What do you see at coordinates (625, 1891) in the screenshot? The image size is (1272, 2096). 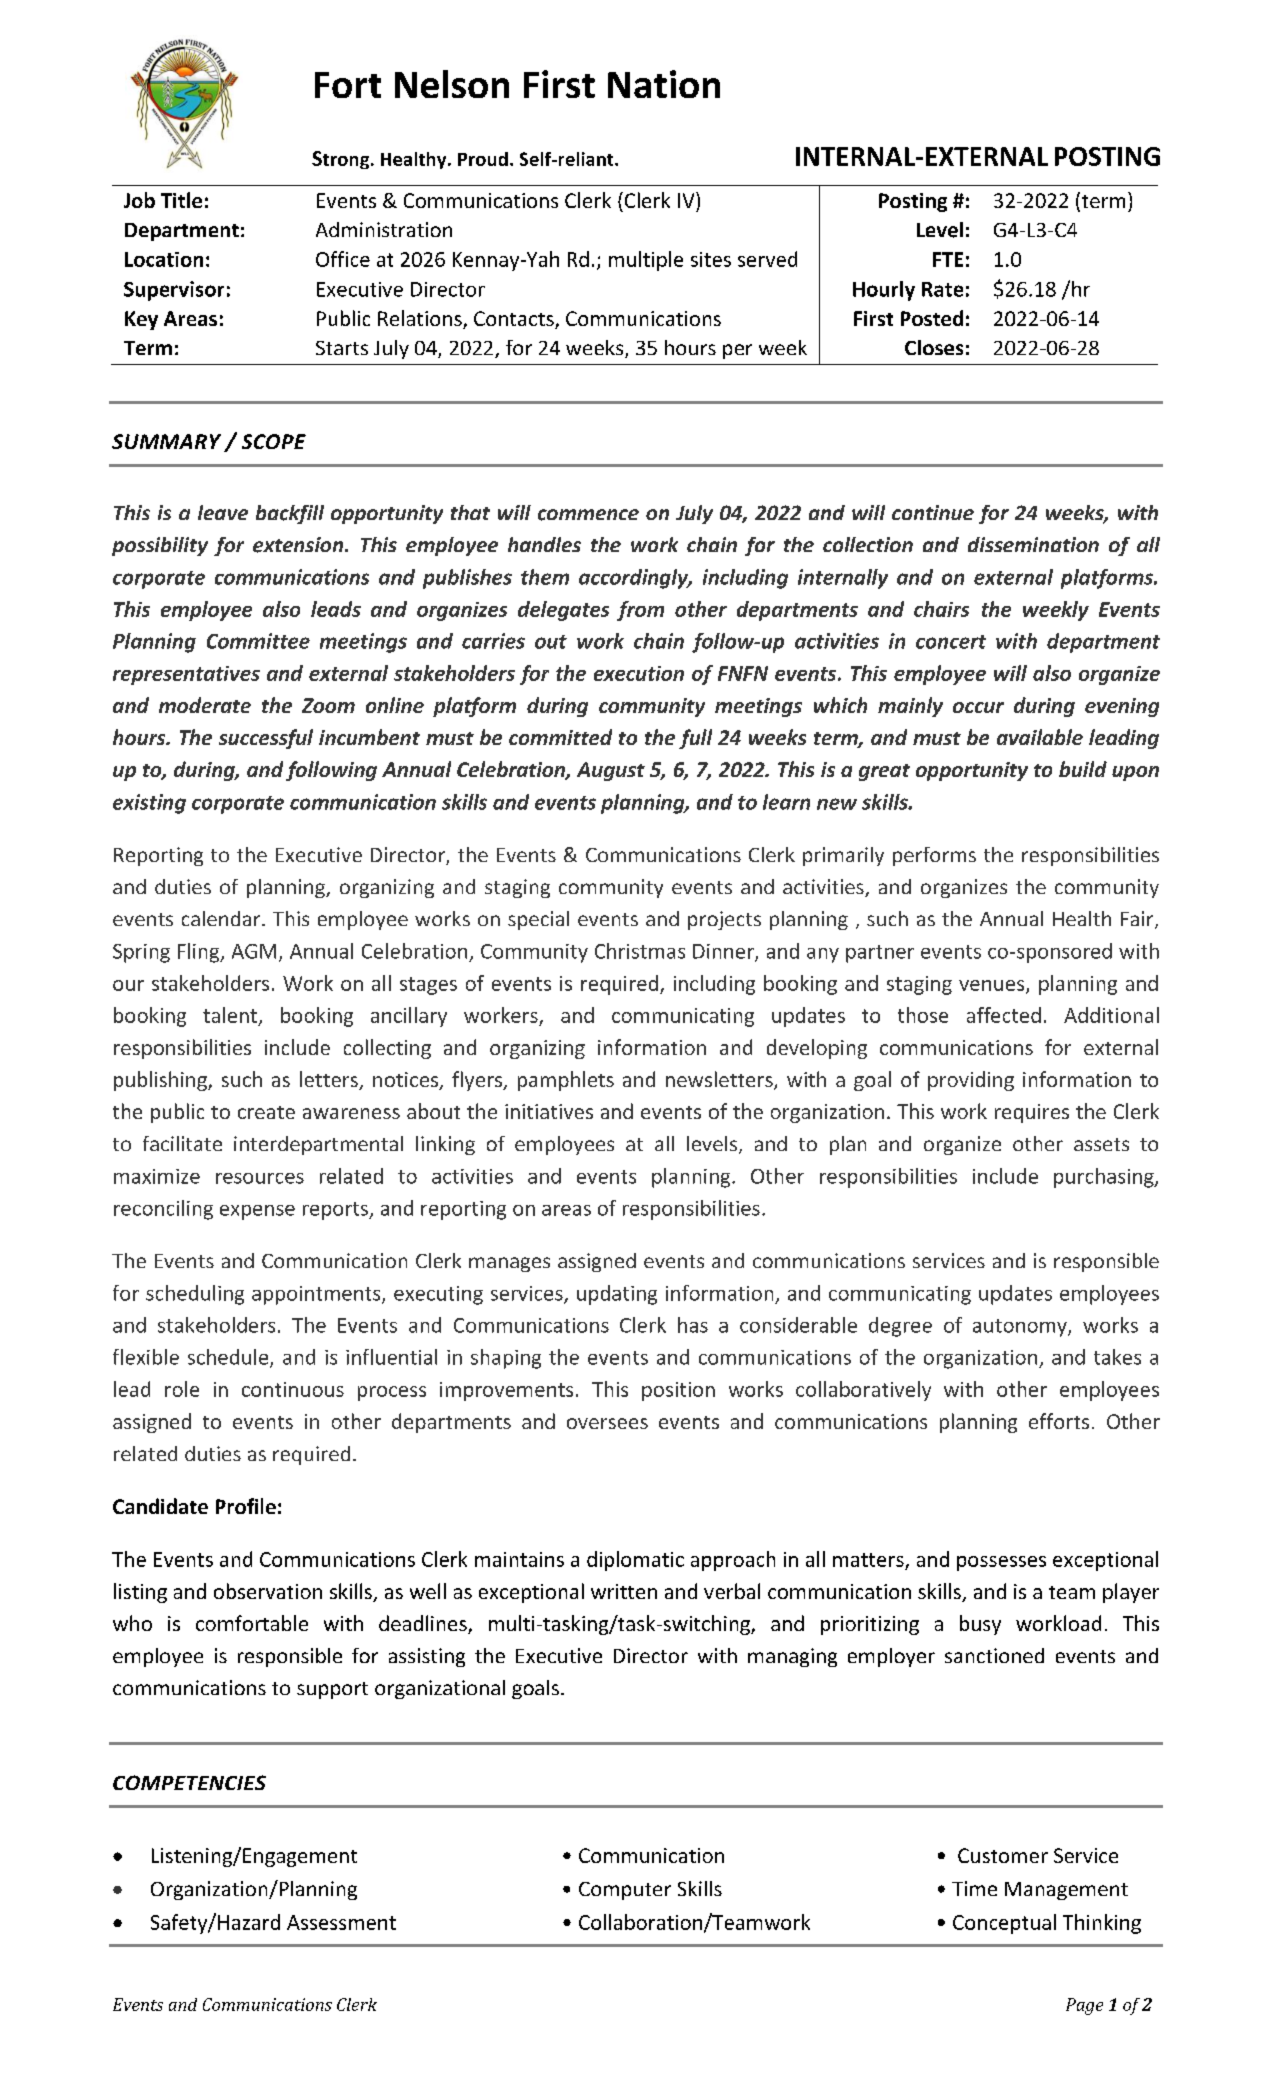 I see `Computer` at bounding box center [625, 1891].
